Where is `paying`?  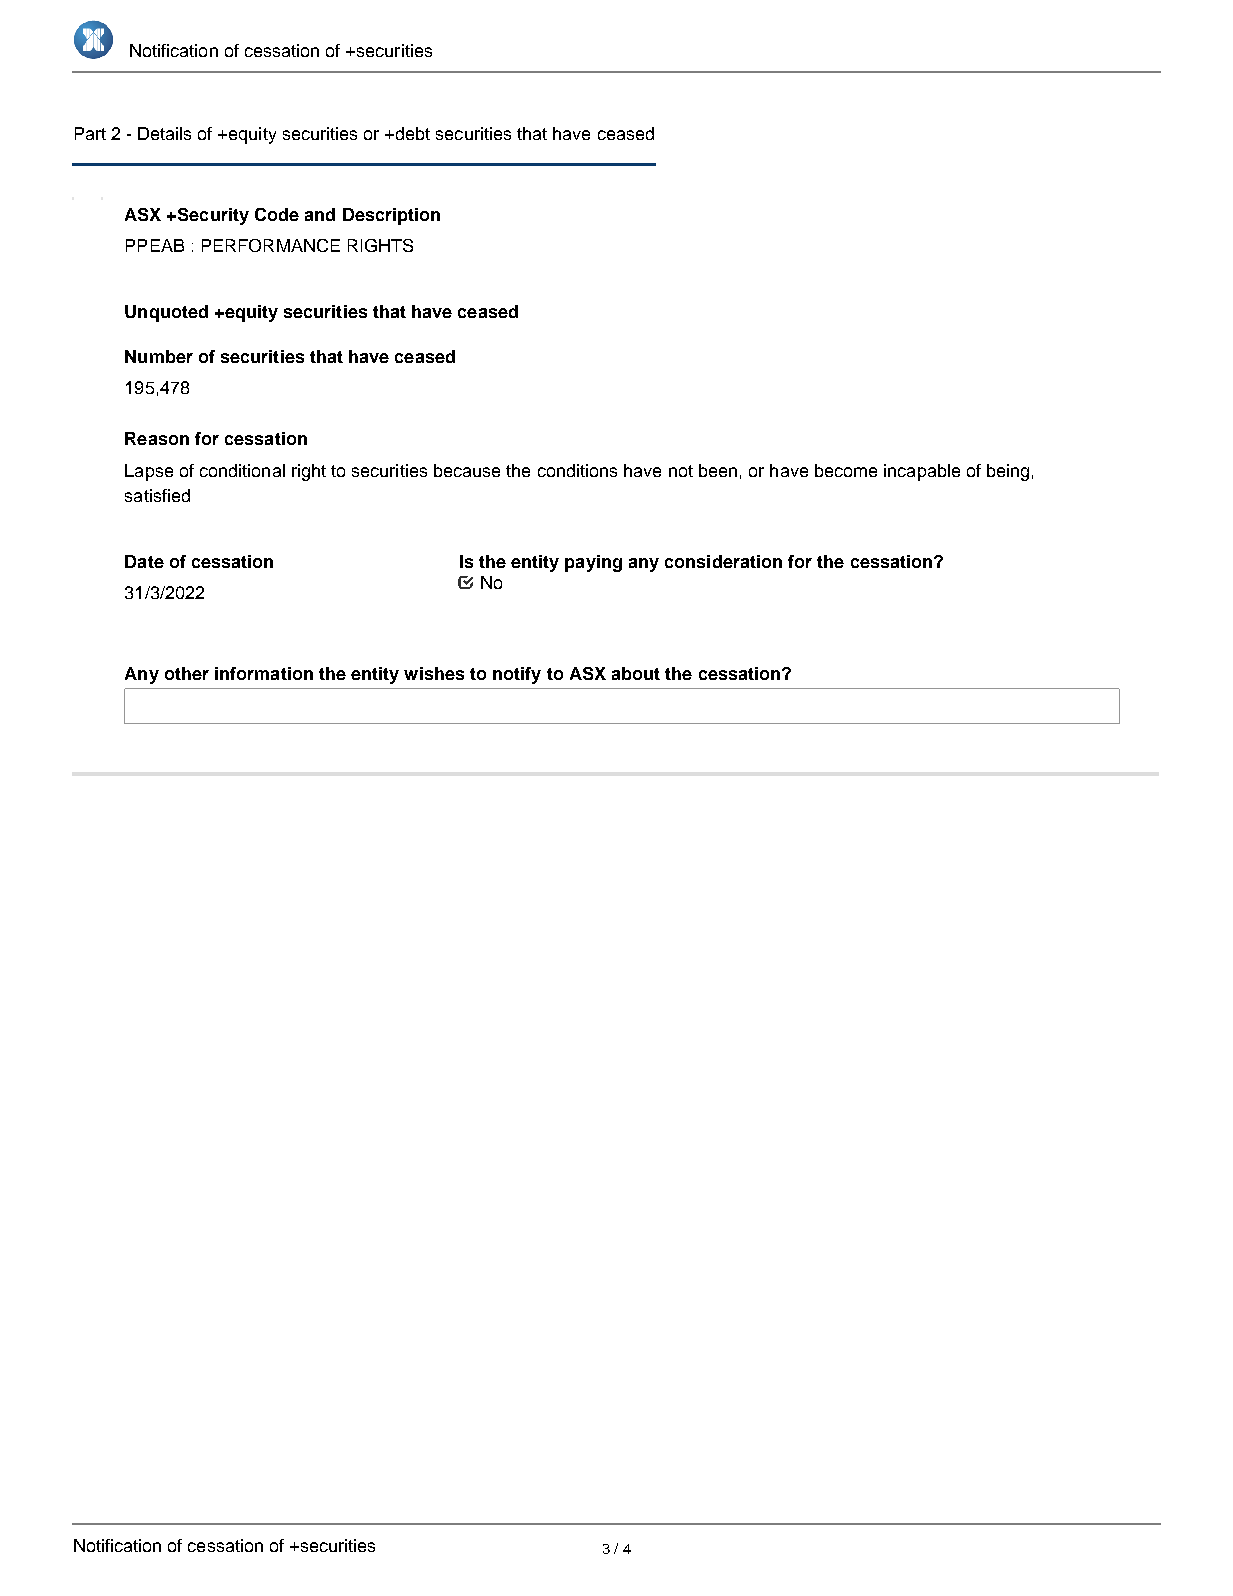 paying is located at coordinates (593, 563).
